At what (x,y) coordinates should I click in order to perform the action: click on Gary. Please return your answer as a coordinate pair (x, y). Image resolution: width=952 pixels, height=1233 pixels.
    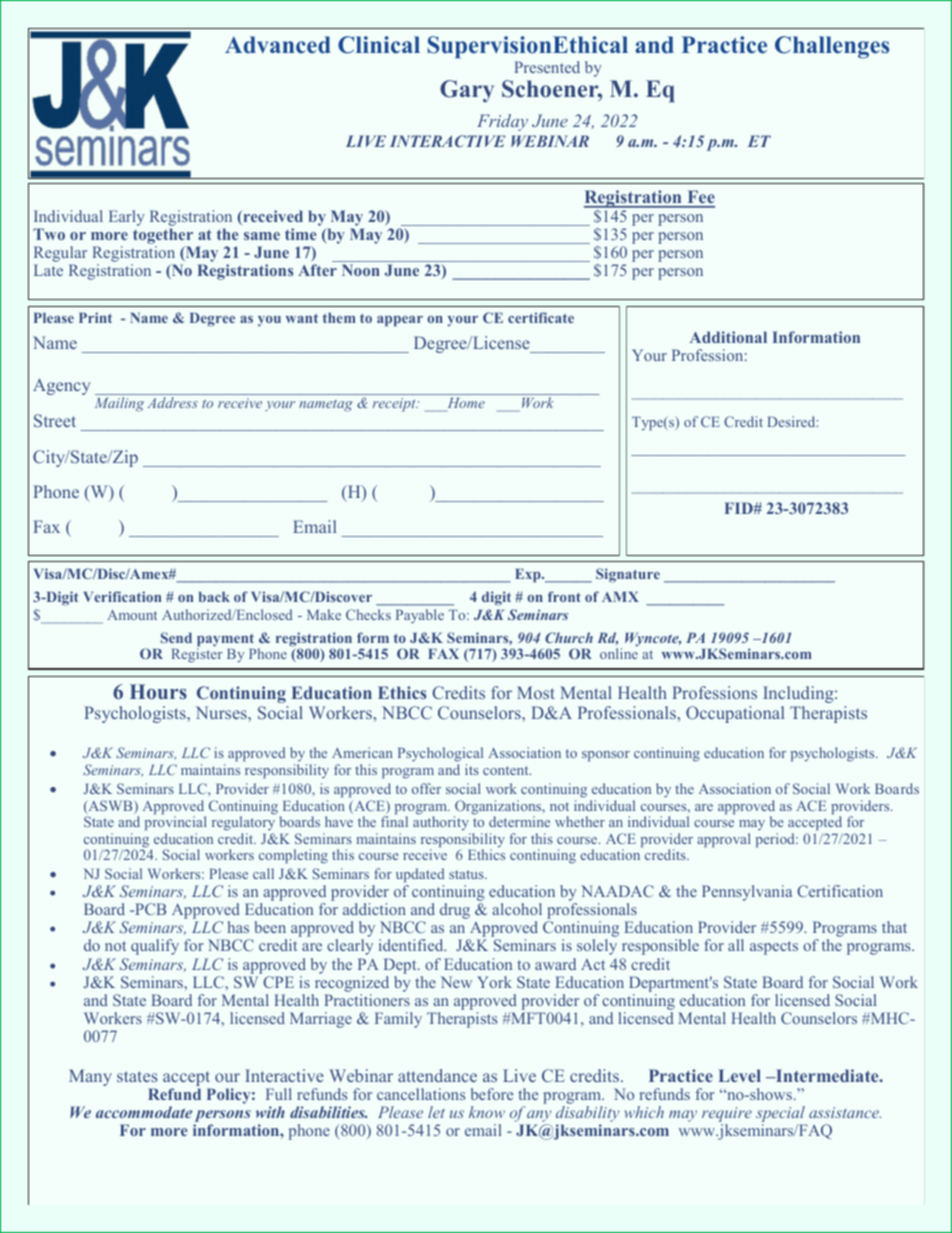
    Looking at the image, I should click on (467, 91).
